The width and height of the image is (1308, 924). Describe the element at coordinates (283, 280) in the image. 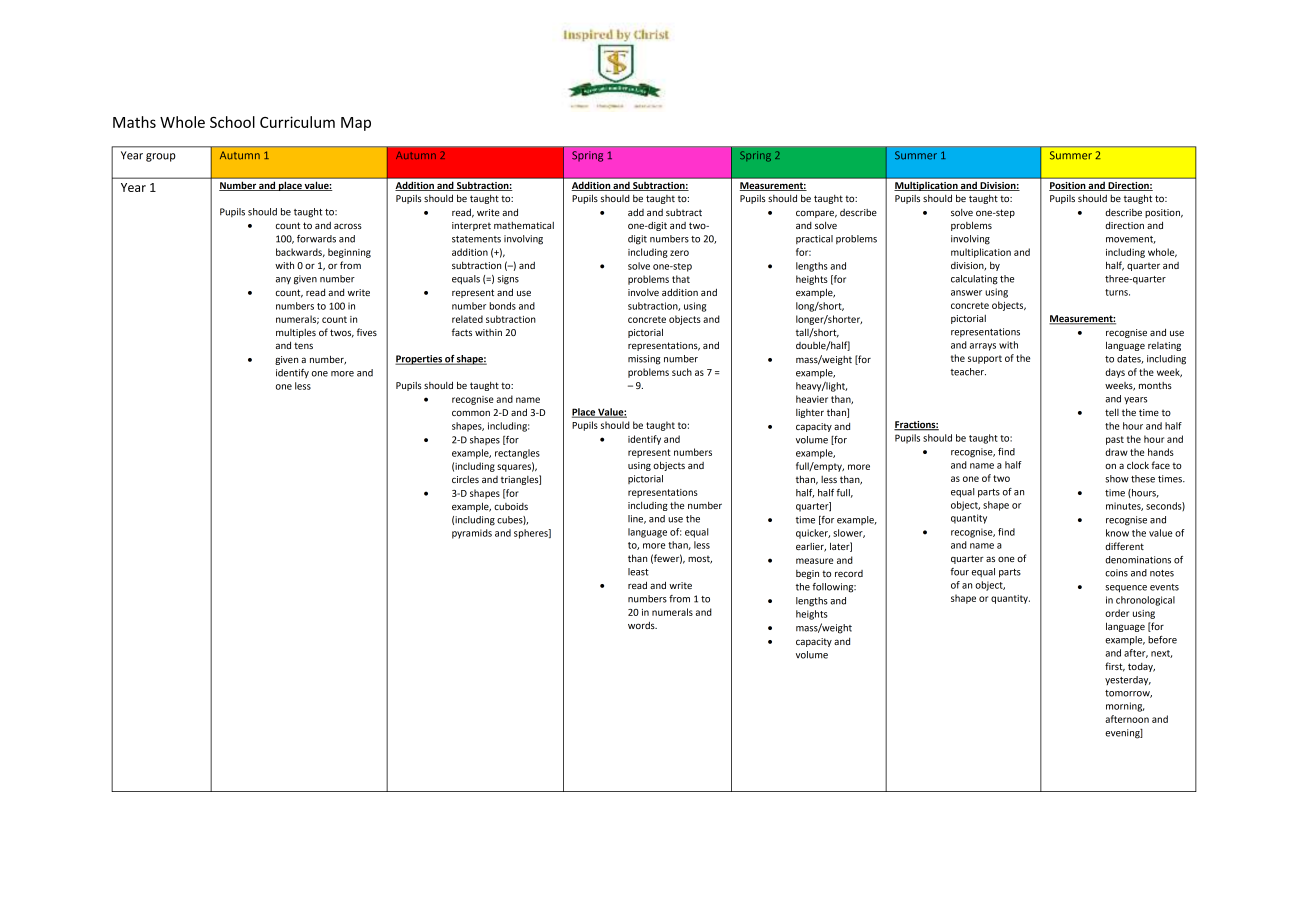

I see `any` at that location.
